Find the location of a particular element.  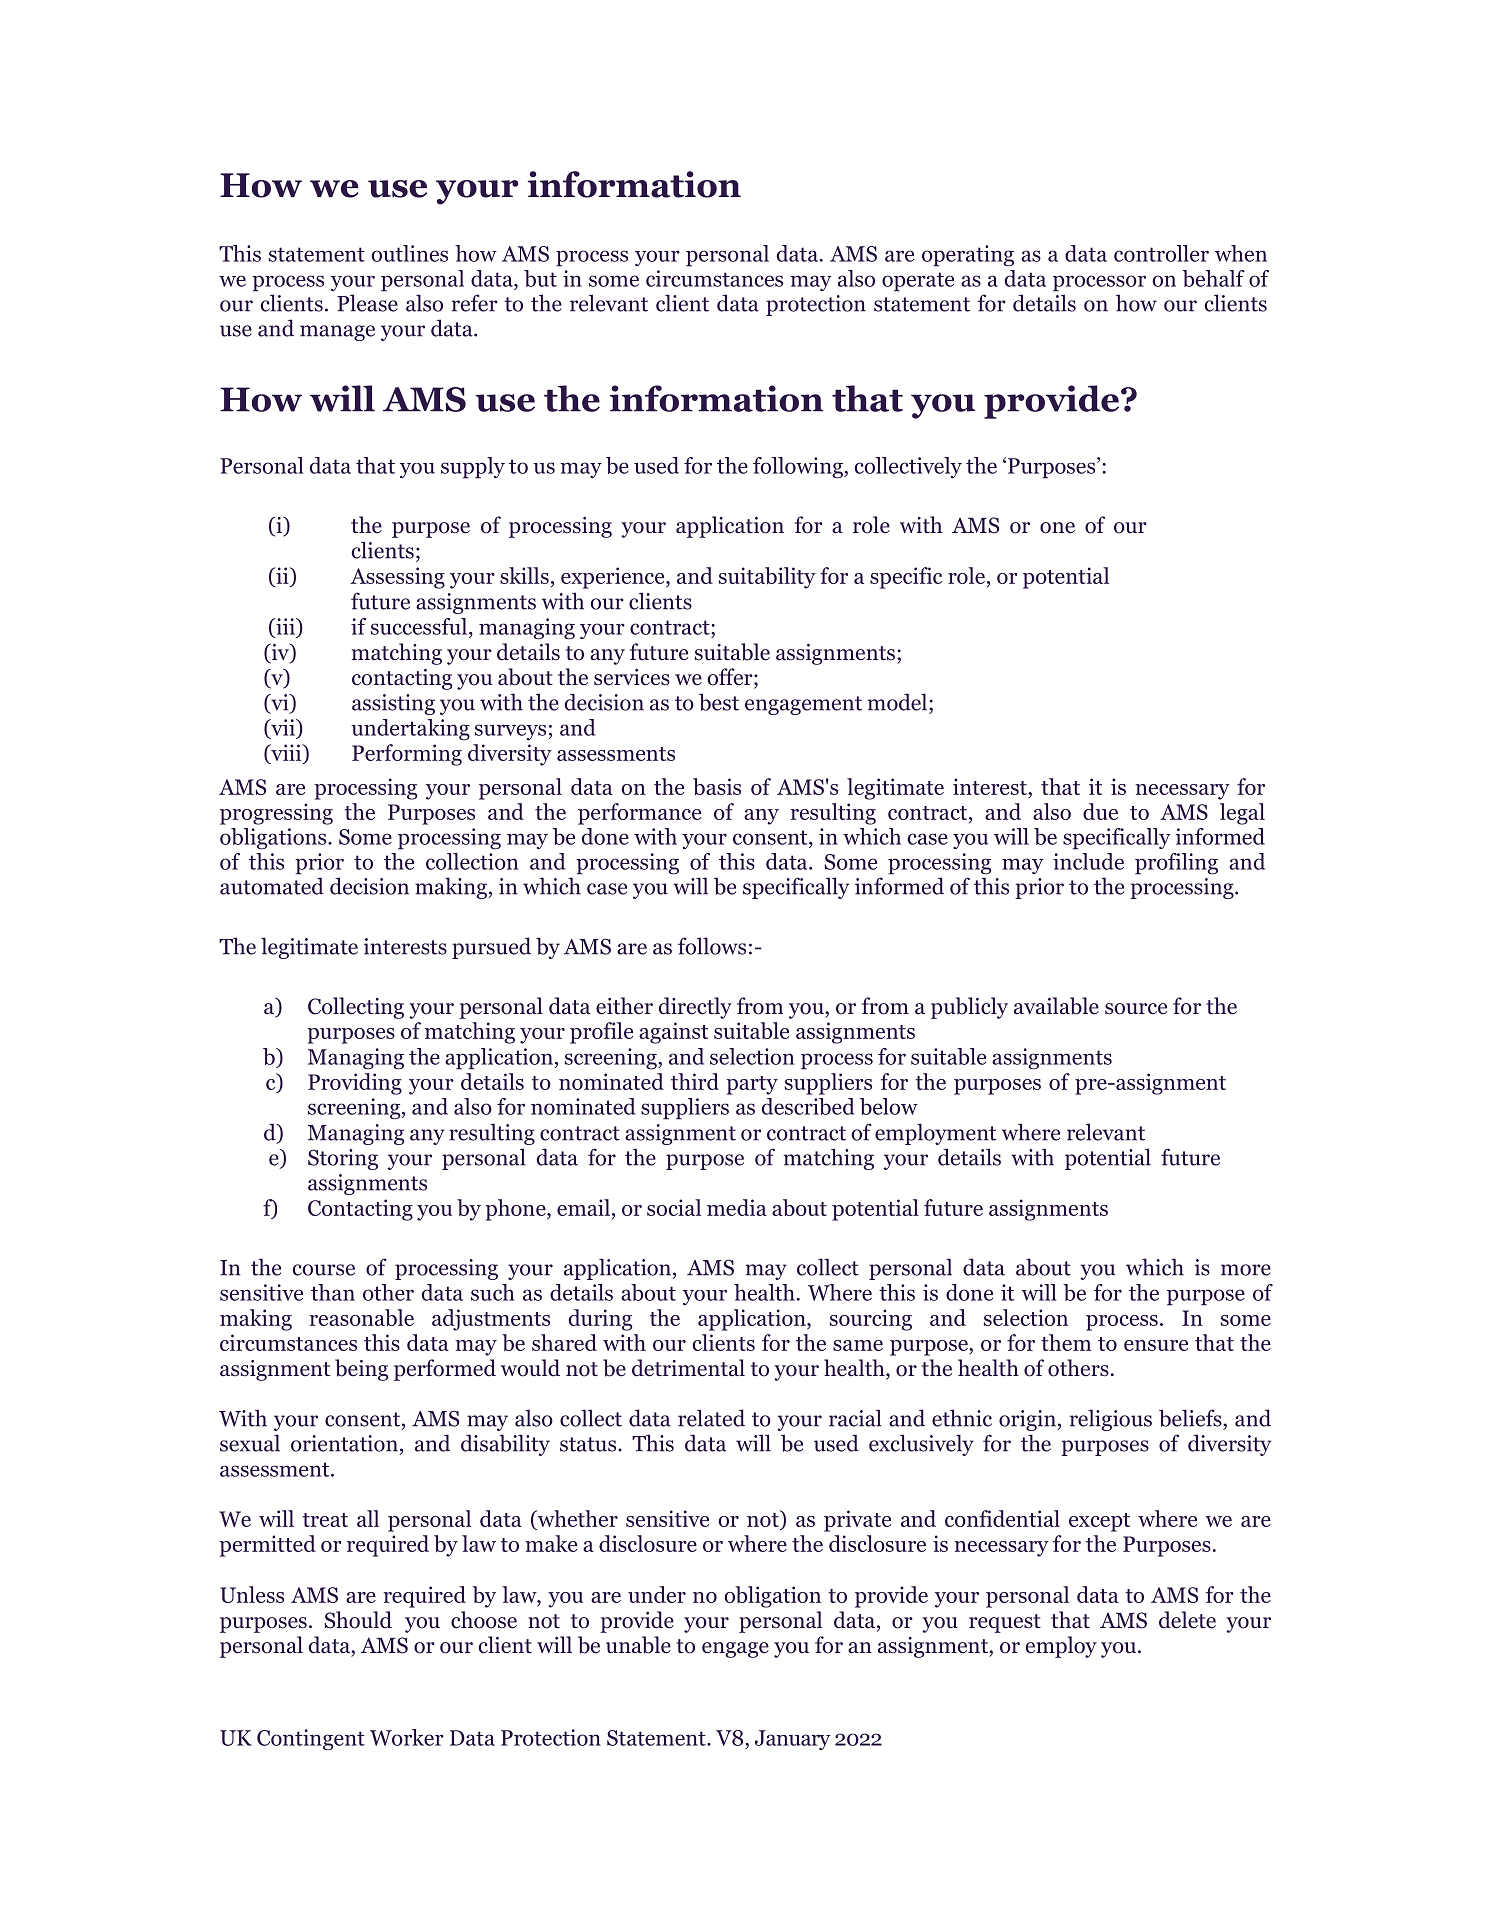

successful is located at coordinates (420, 626).
